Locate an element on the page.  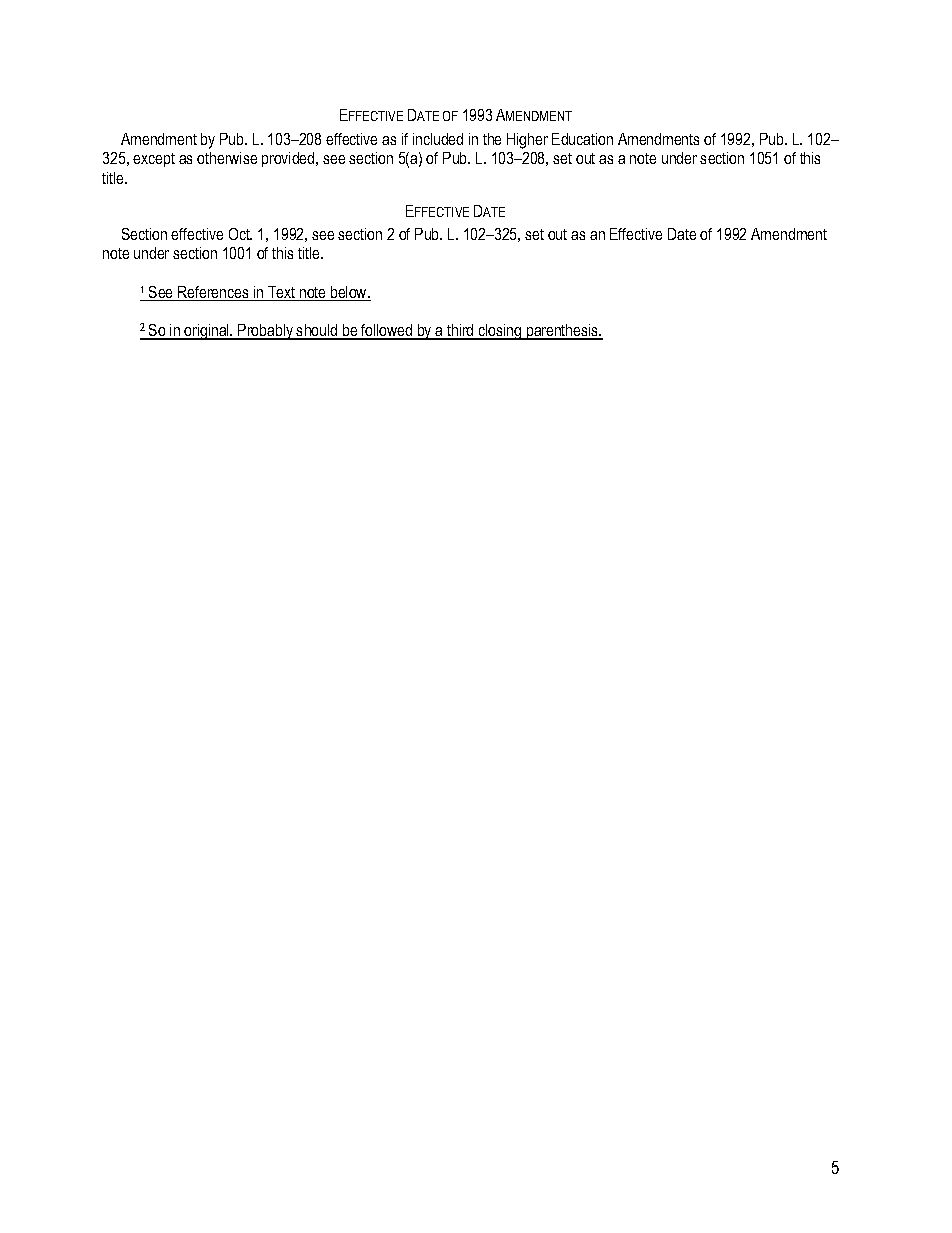
closing is located at coordinates (500, 332).
